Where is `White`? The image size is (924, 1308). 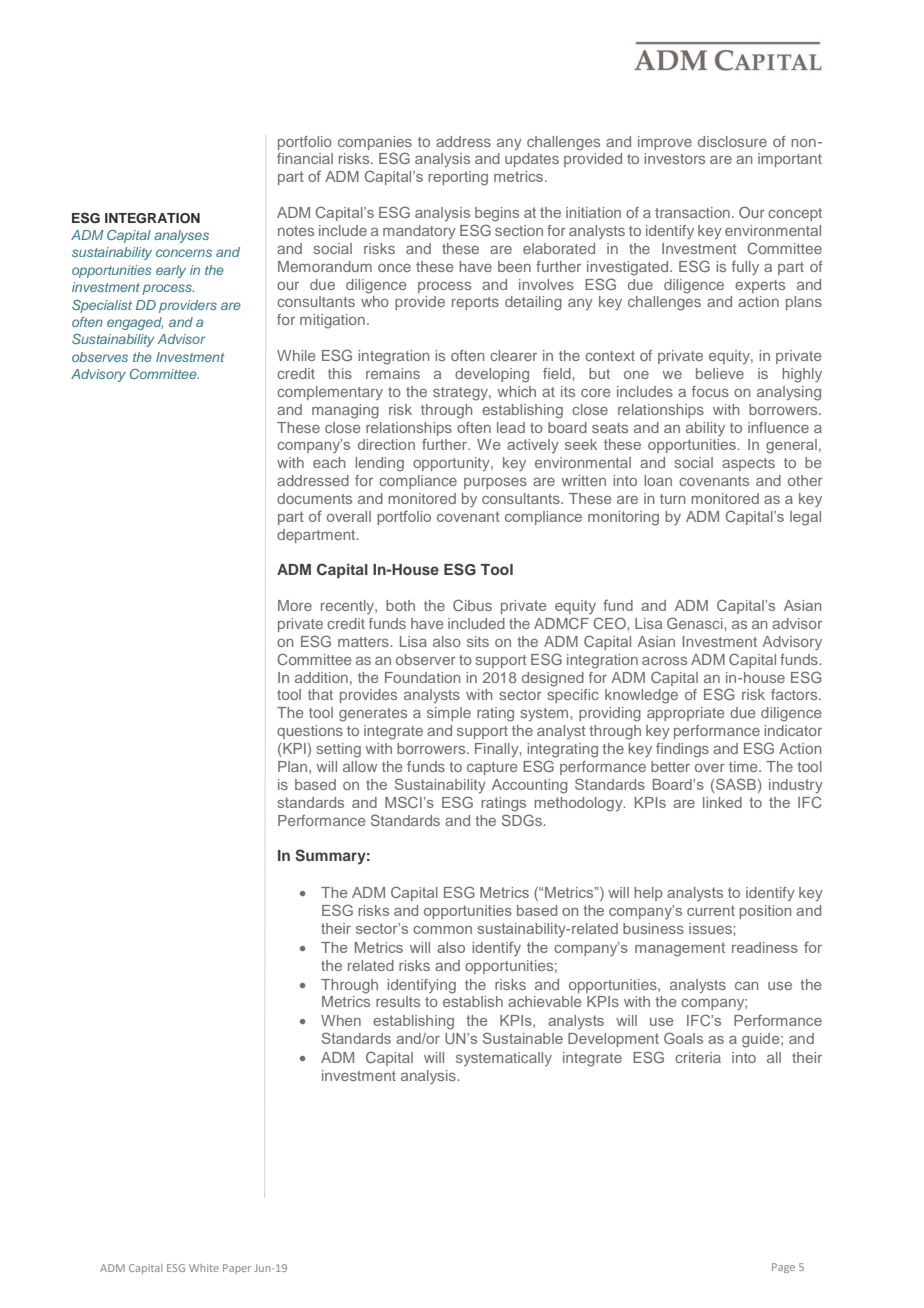 White is located at coordinates (204, 1268).
